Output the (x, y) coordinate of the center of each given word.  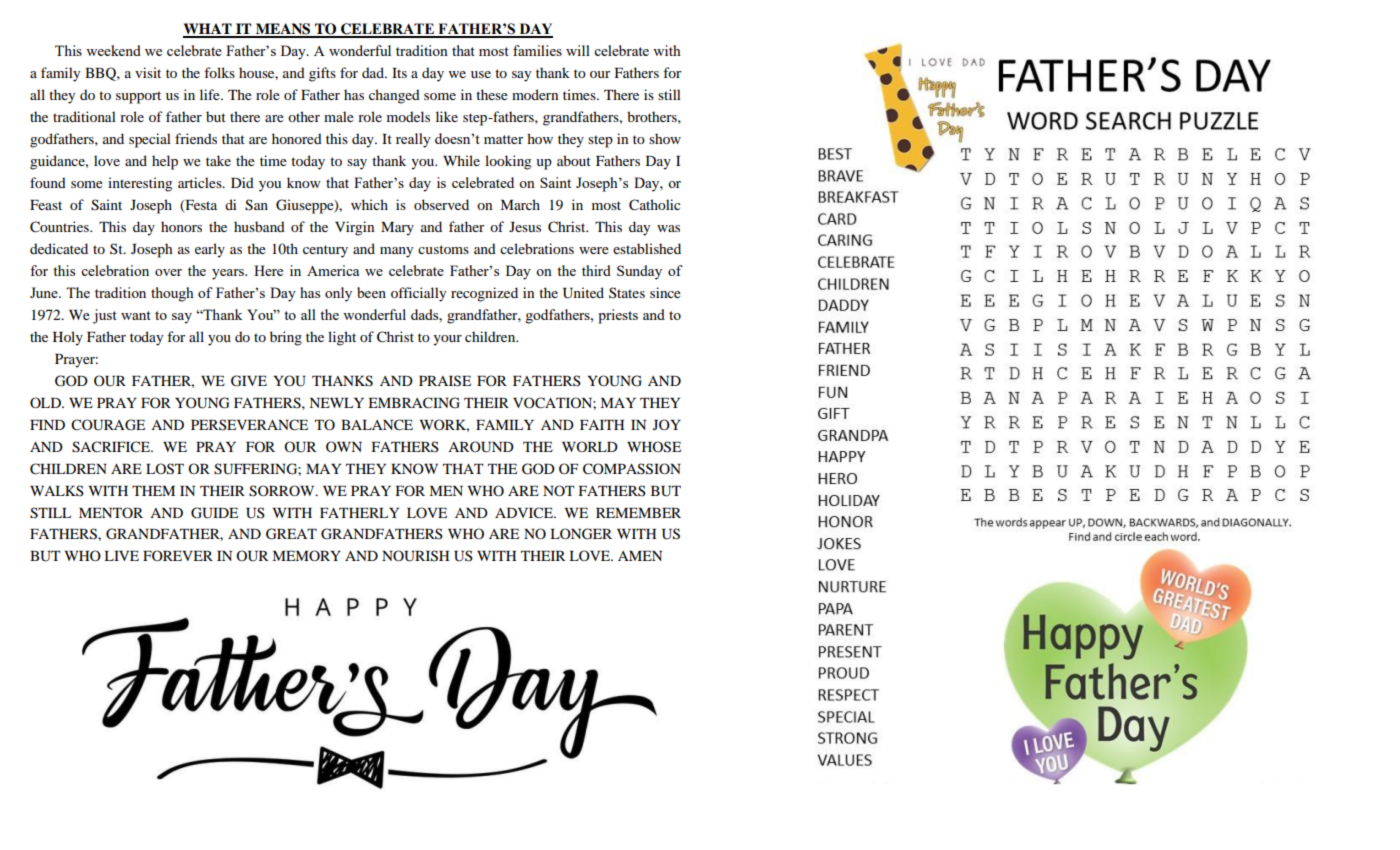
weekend (113, 50)
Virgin (354, 228)
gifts (322, 74)
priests (618, 316)
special (150, 140)
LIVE (121, 556)
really (413, 140)
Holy (68, 338)
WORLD (590, 446)
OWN (344, 446)
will (578, 50)
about (574, 160)
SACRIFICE (112, 447)
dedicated (59, 248)
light (342, 338)
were (594, 250)
